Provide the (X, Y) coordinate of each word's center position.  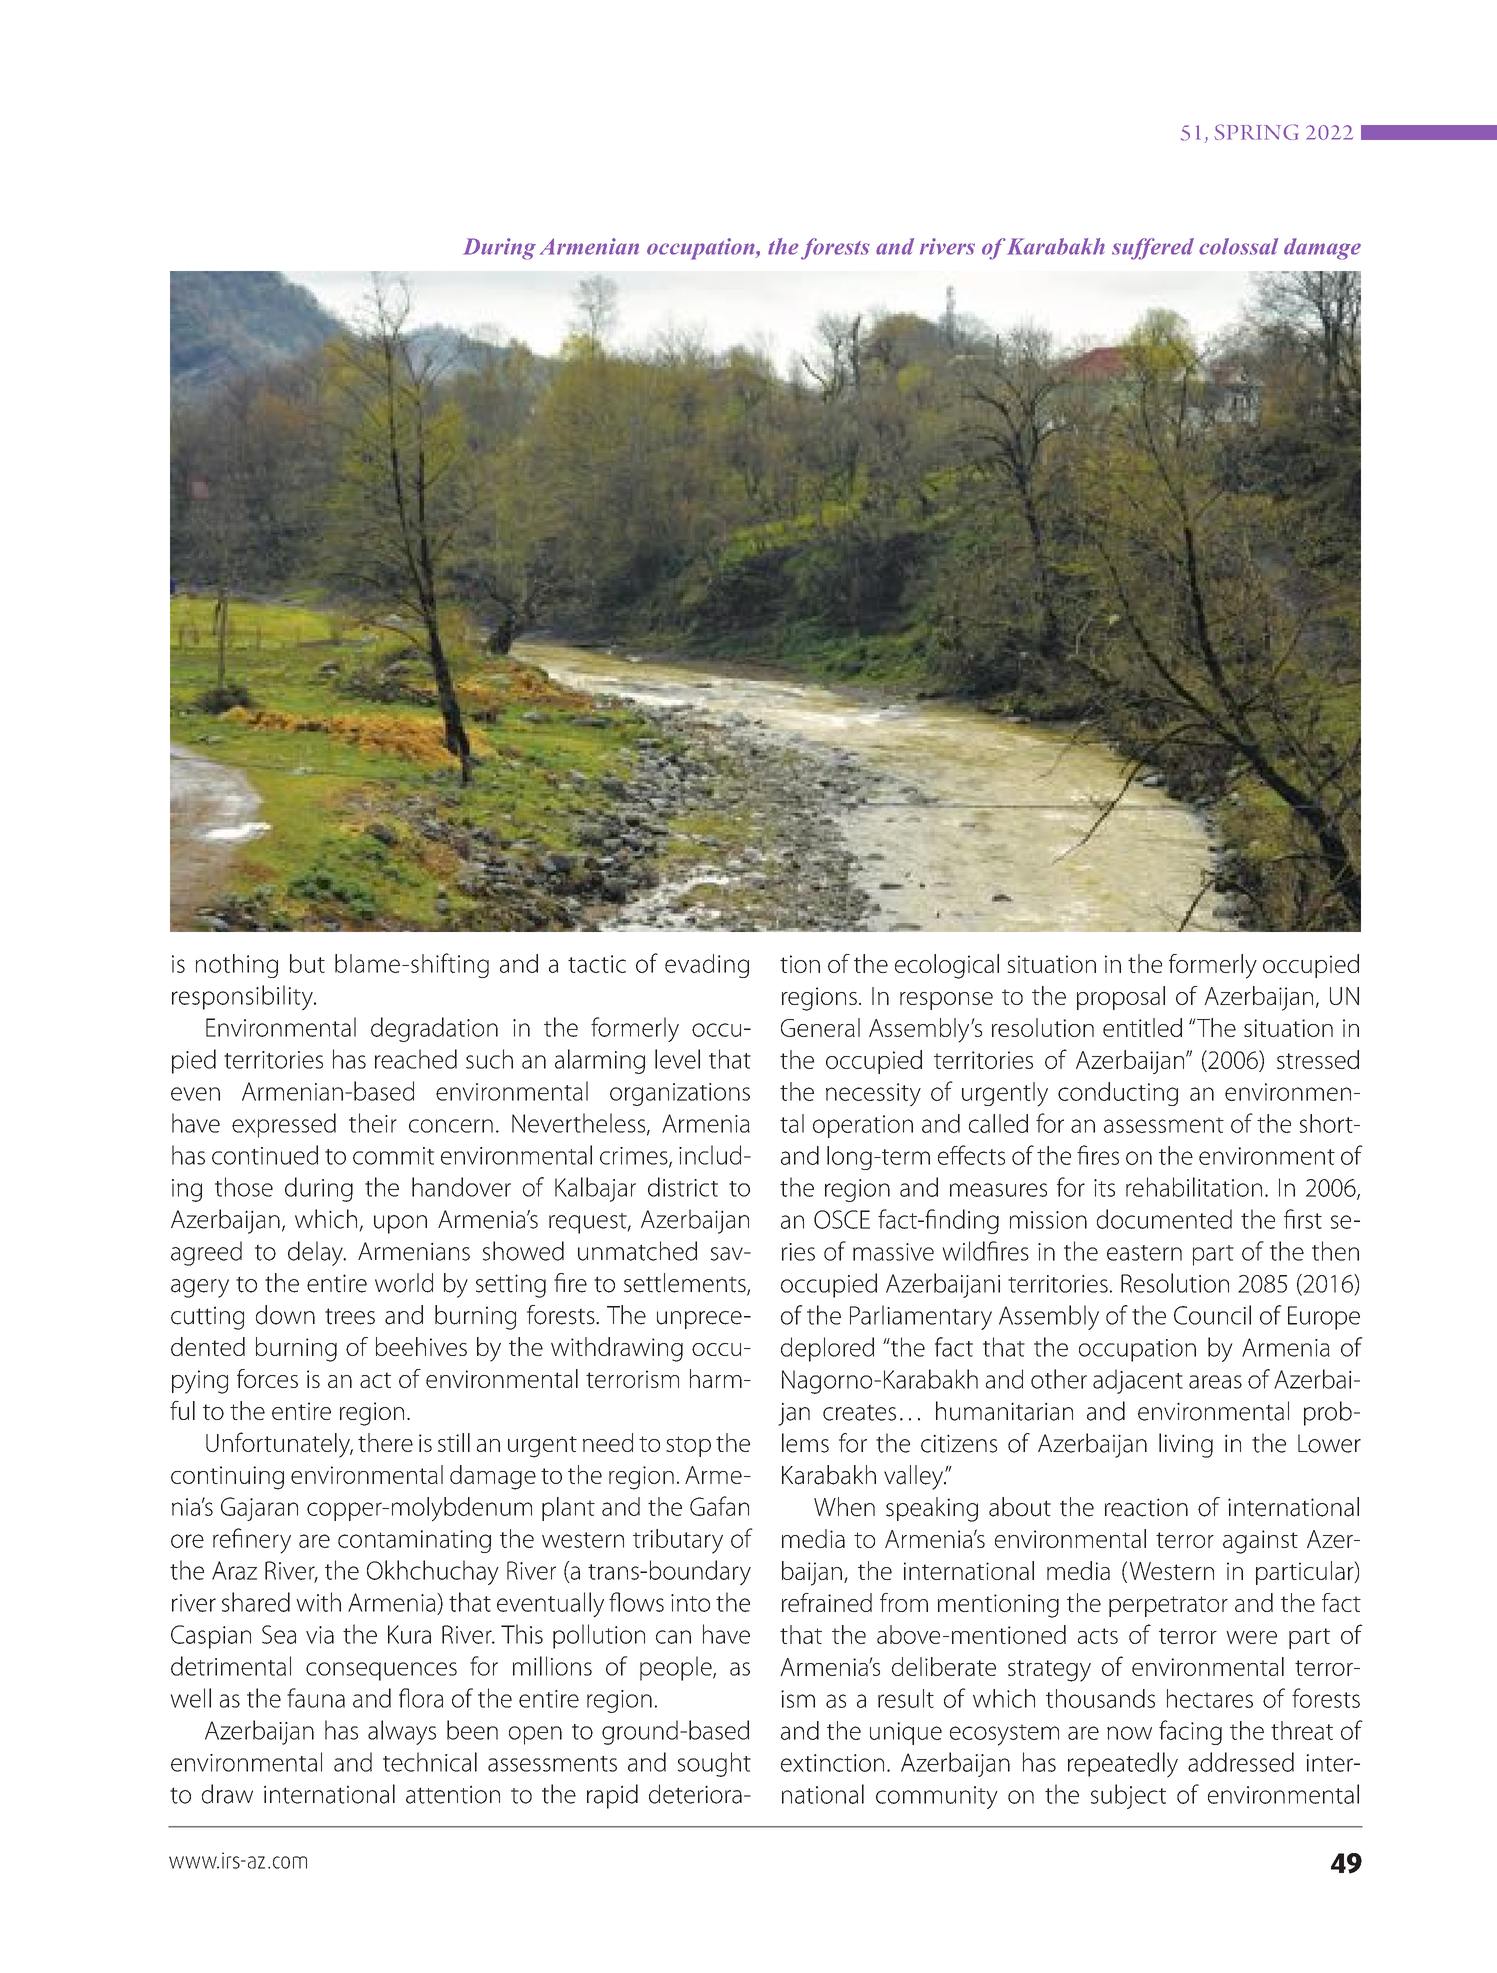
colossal (1239, 246)
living (1186, 1445)
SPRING (1256, 132)
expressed (284, 1125)
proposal (1121, 998)
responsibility (243, 997)
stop (688, 1446)
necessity (873, 1095)
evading (707, 966)
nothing (237, 966)
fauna (316, 1698)
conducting (1118, 1094)
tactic (597, 964)
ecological (947, 966)
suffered (1153, 249)
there (385, 1442)
